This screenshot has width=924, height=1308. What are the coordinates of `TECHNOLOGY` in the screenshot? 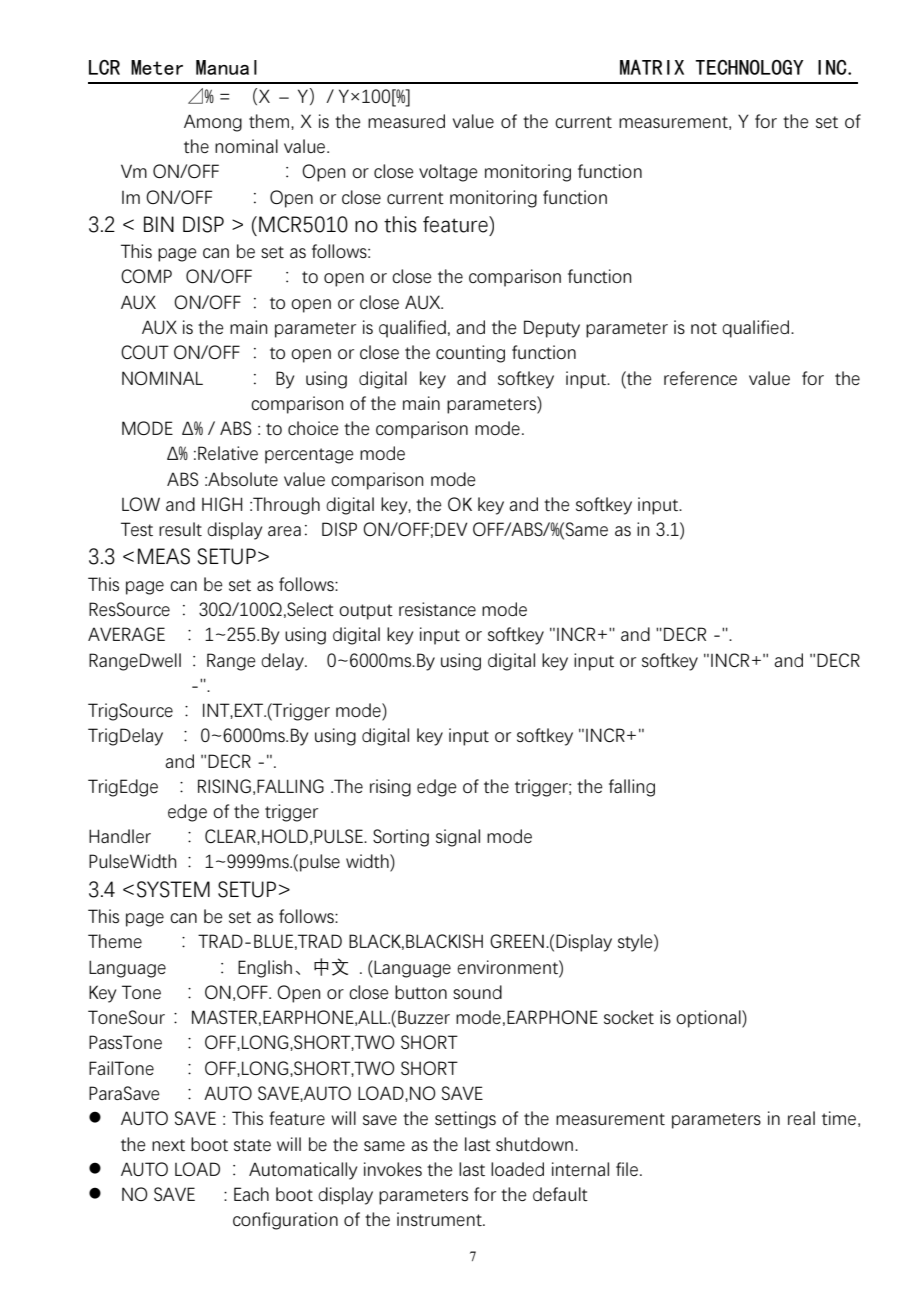 It's located at (750, 67).
